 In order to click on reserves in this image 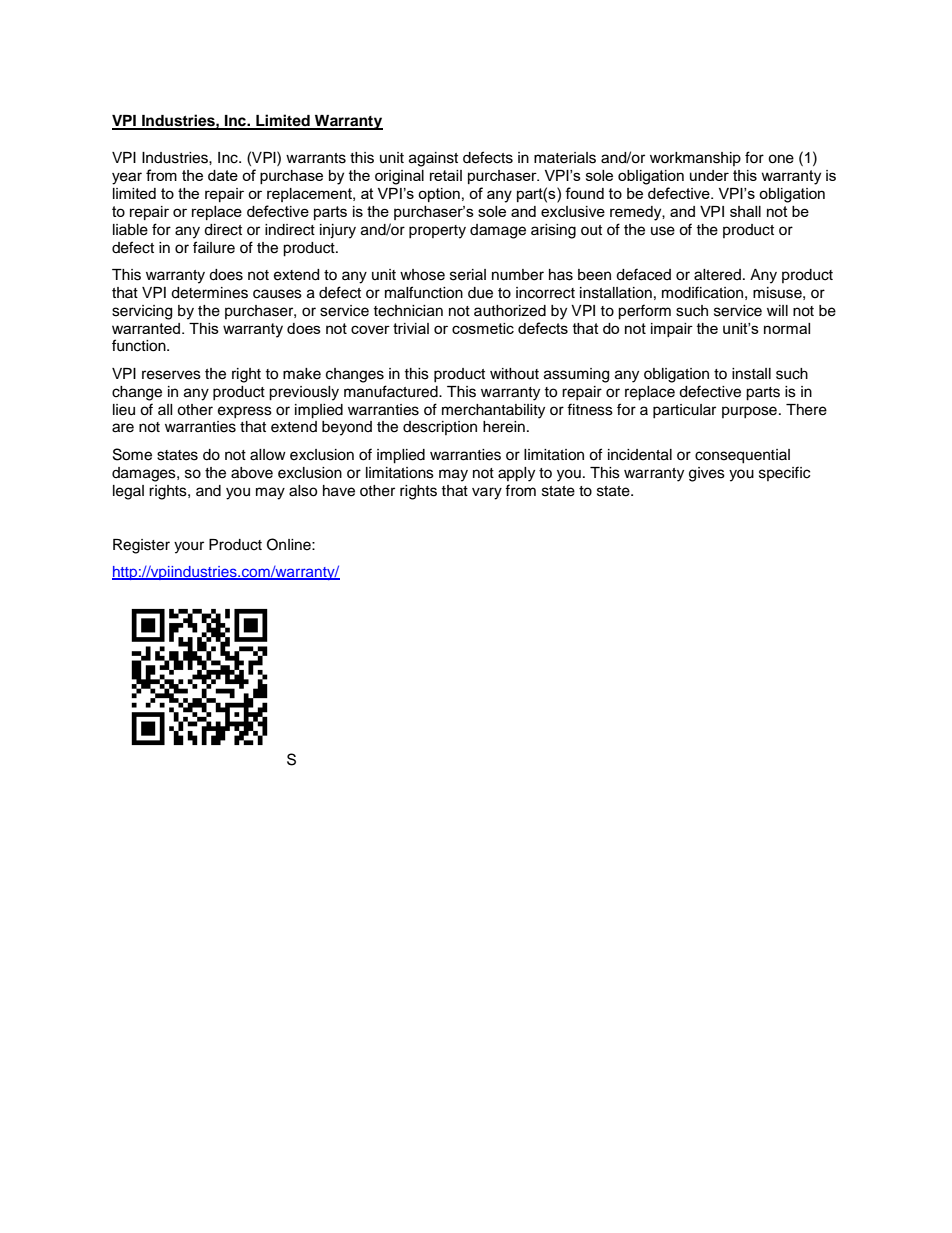, I will do `click(171, 375)`.
